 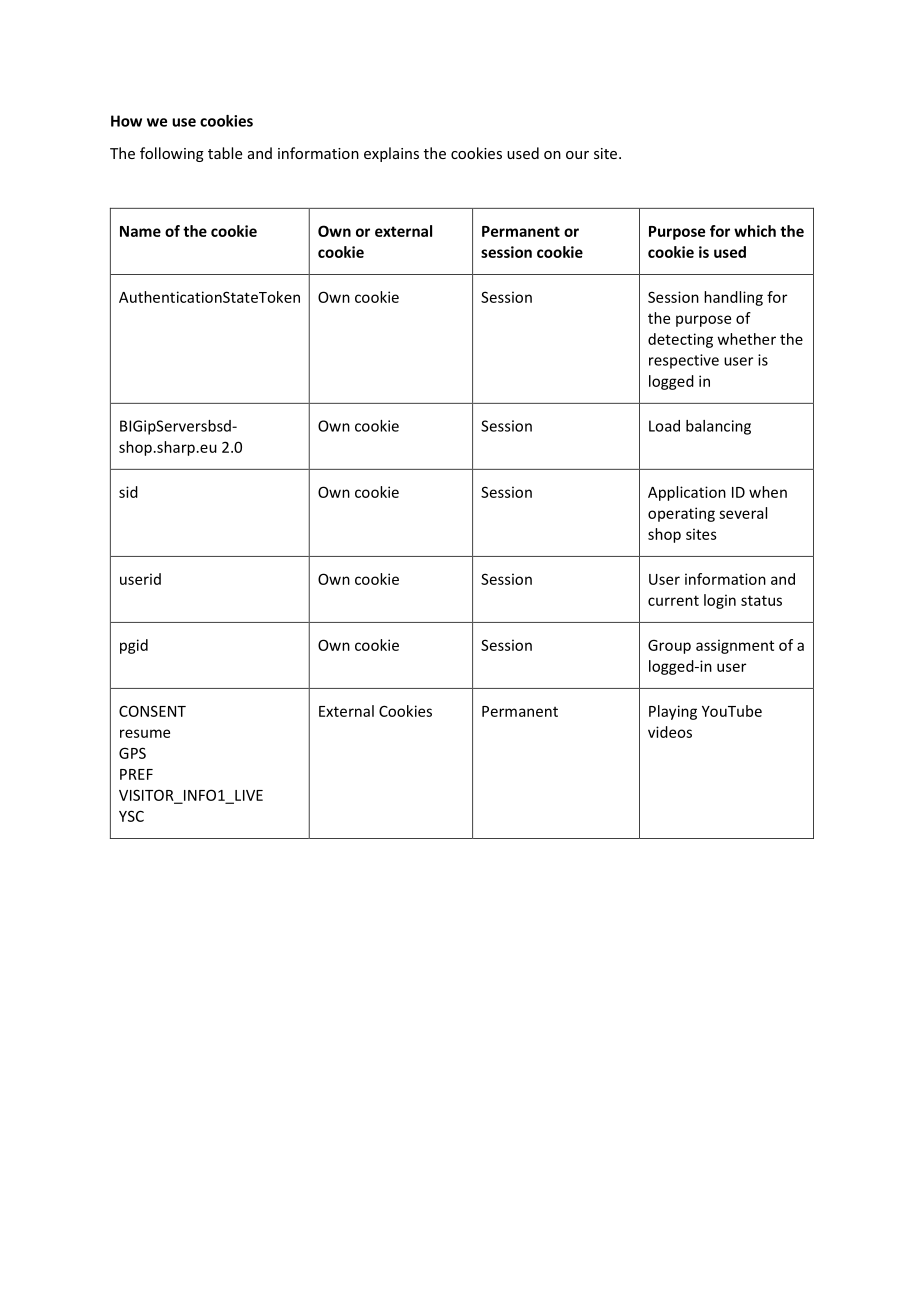 What do you see at coordinates (391, 154) in the image?
I see `explains` at bounding box center [391, 154].
